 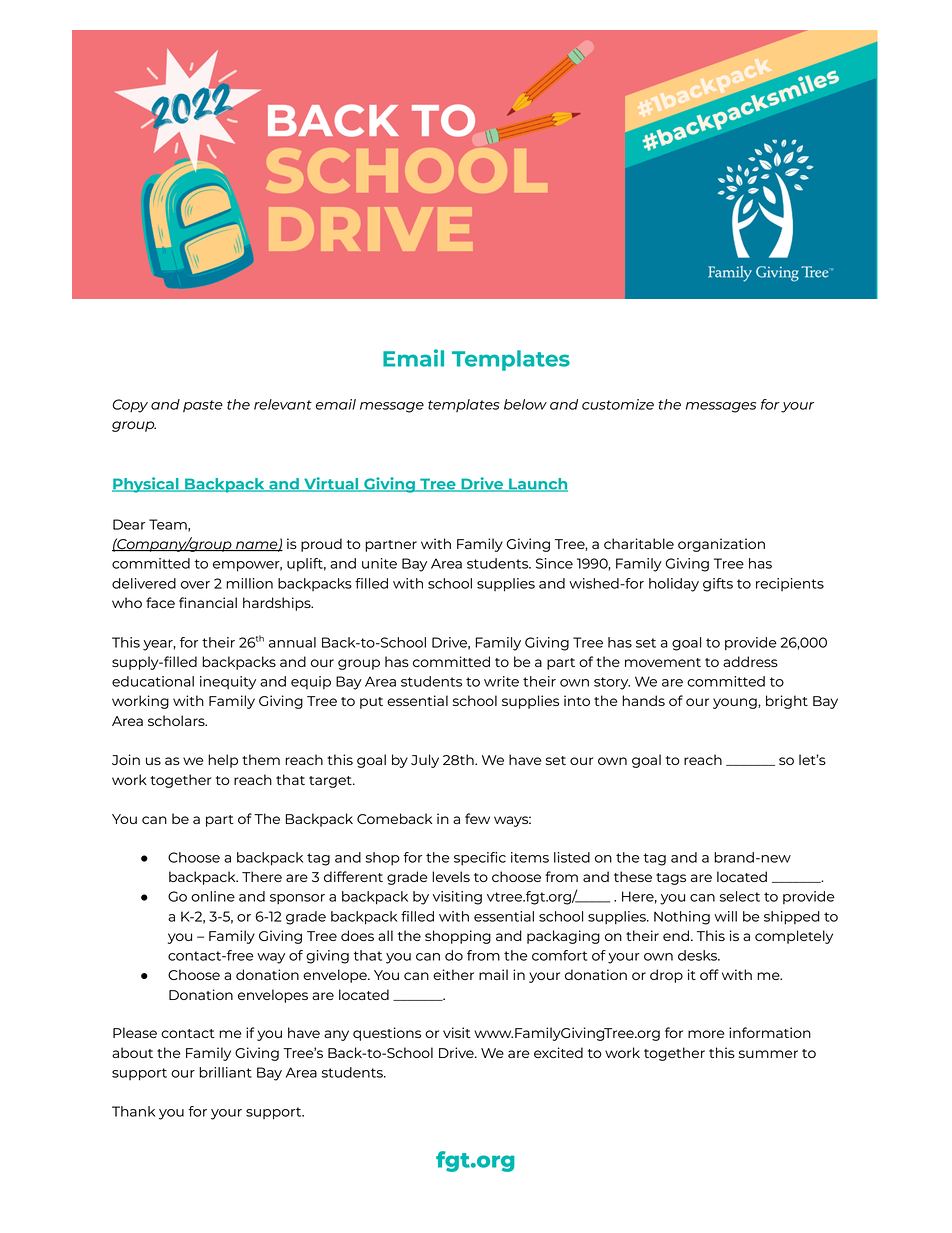 What do you see at coordinates (213, 896) in the screenshot?
I see `online` at bounding box center [213, 896].
